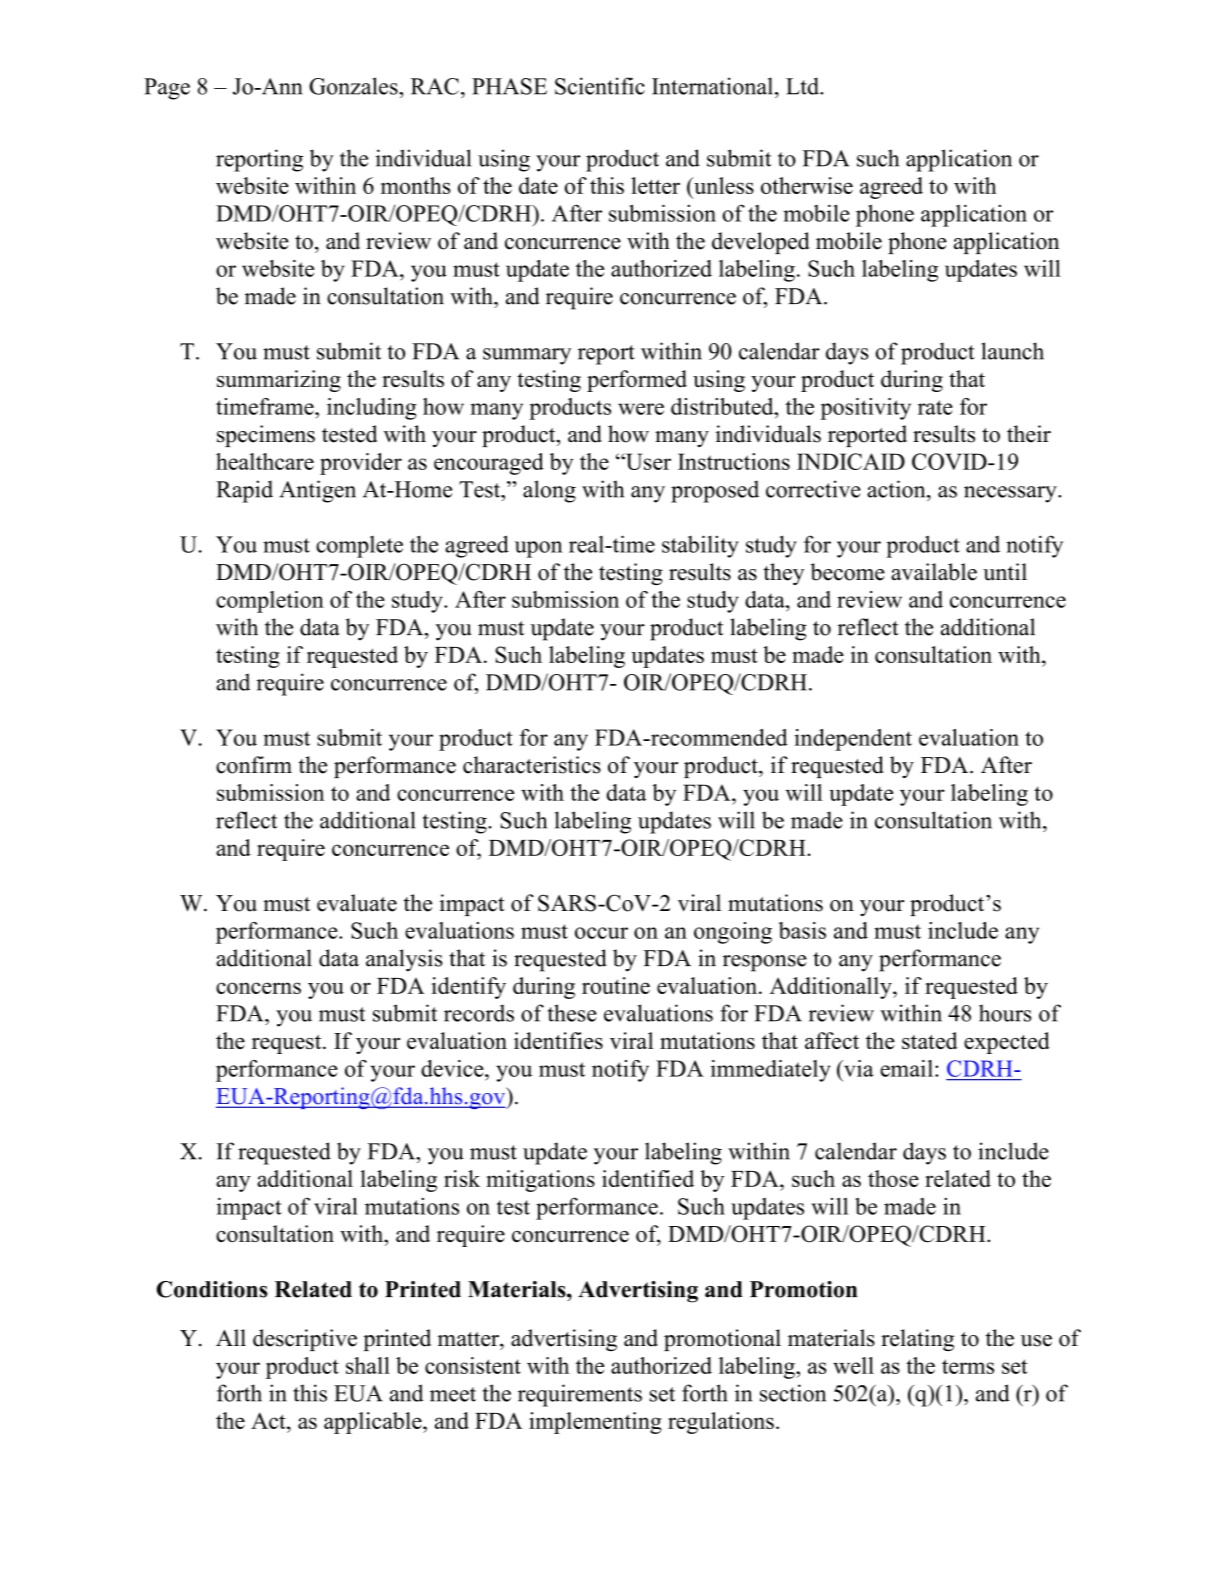 This screenshot has height=1583, width=1223. Describe the element at coordinates (934, 572) in the screenshot. I see `available` at that location.
